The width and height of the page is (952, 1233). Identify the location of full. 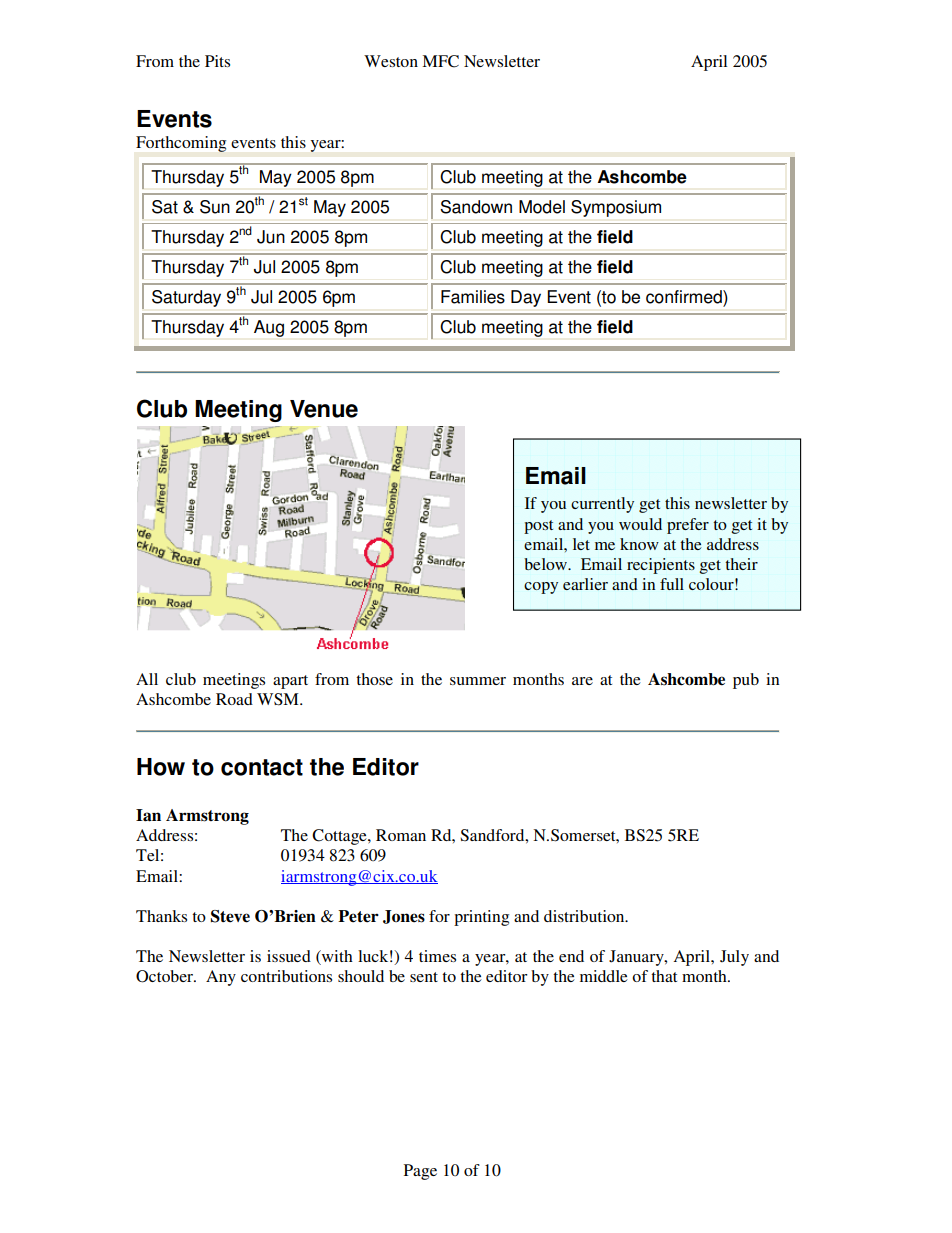
(672, 584).
